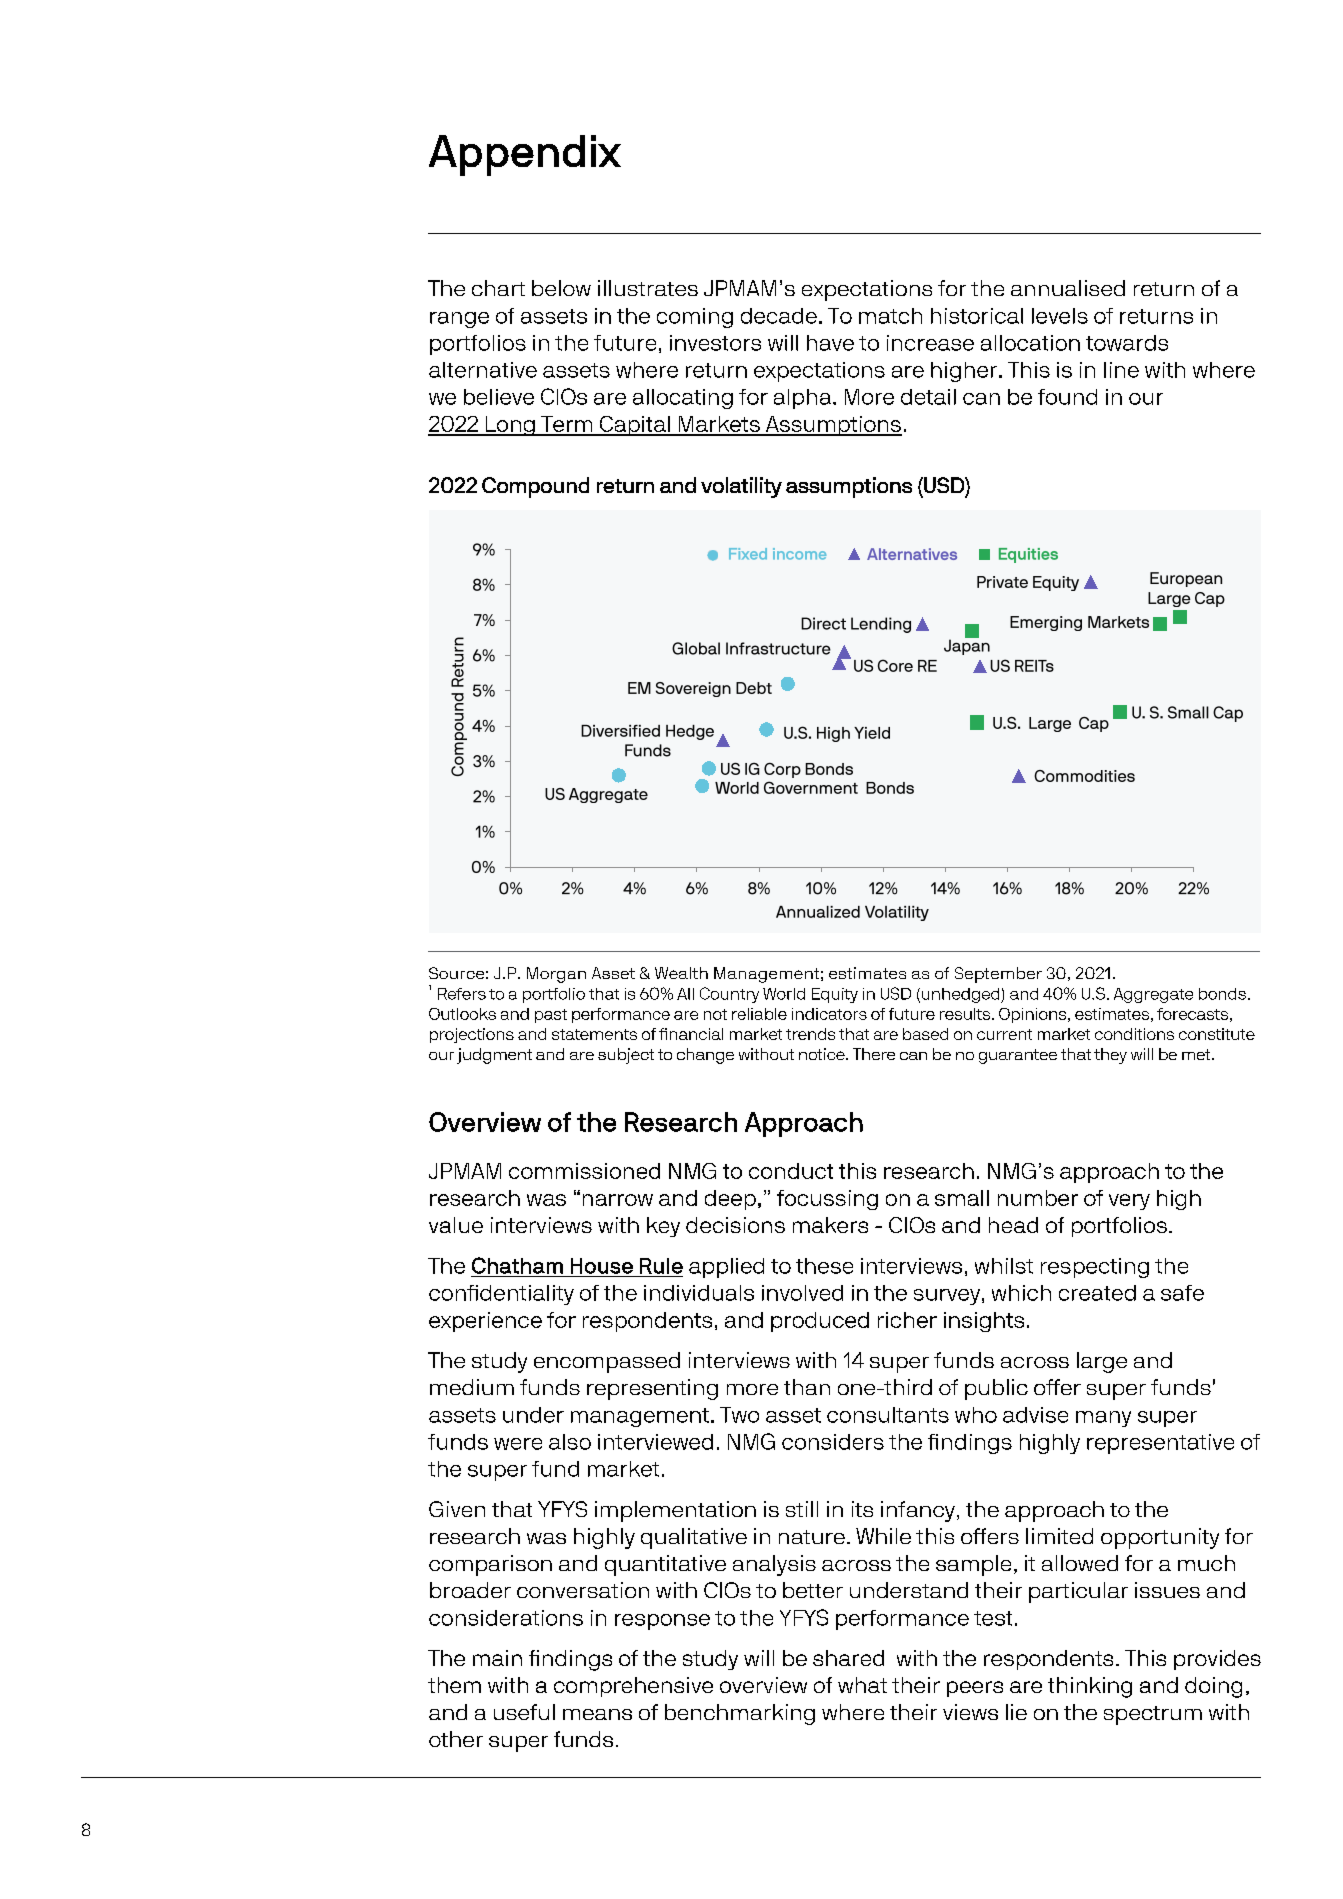 The width and height of the image is (1343, 1899). What do you see at coordinates (890, 316) in the image?
I see `match` at bounding box center [890, 316].
